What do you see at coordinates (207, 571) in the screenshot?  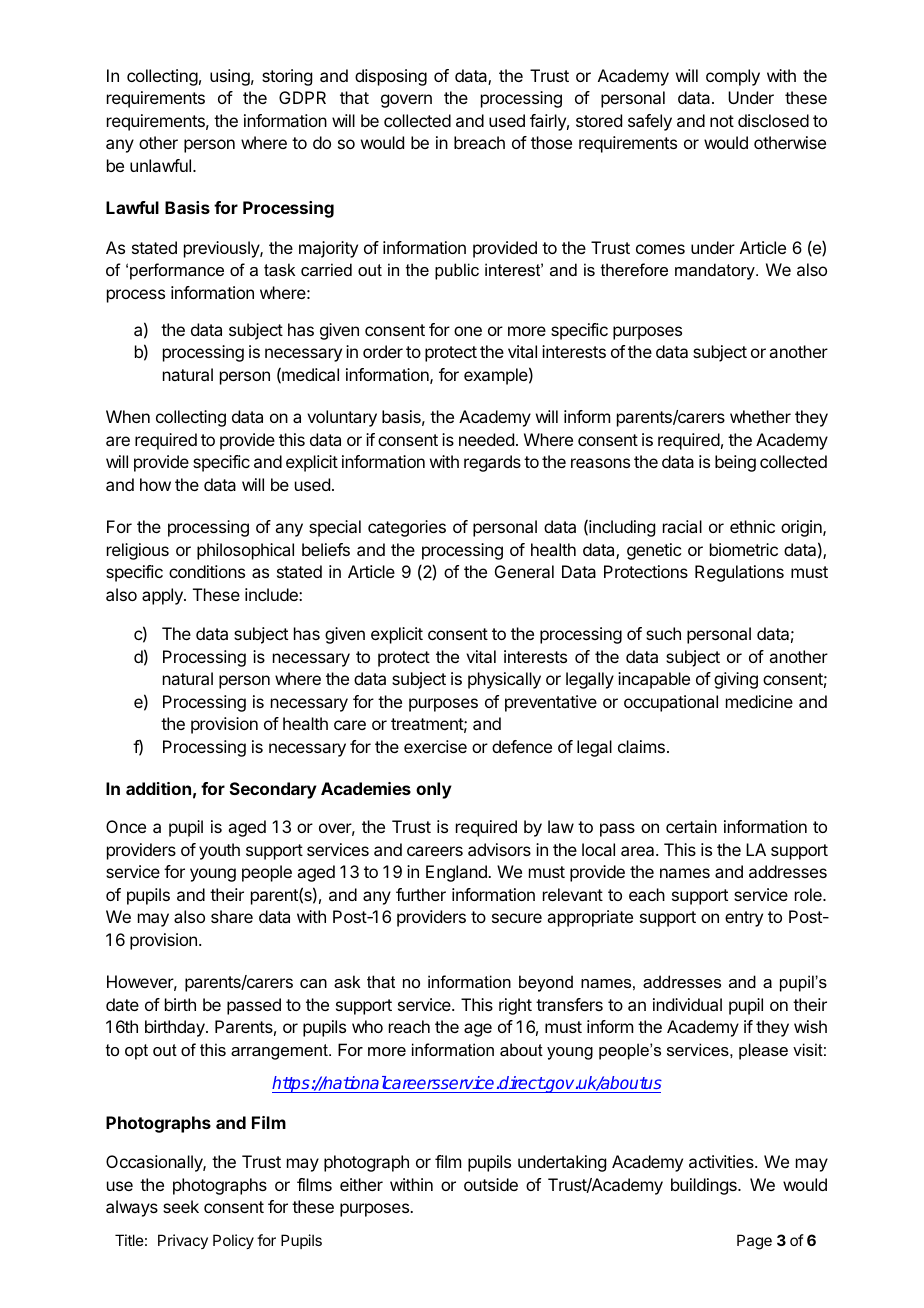 I see `conditions` at bounding box center [207, 571].
